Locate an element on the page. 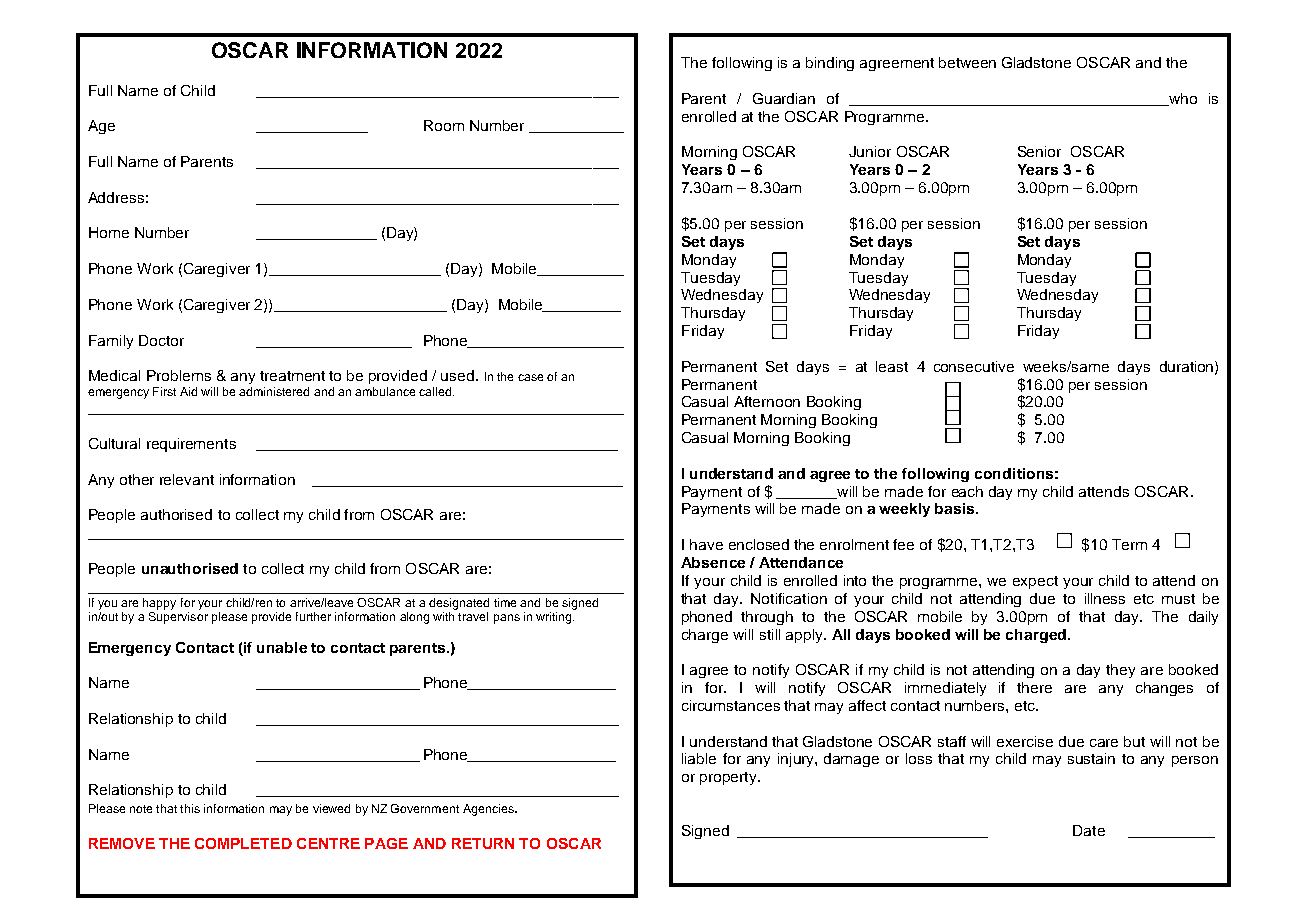 The width and height of the image is (1307, 924). Doctor is located at coordinates (161, 340).
